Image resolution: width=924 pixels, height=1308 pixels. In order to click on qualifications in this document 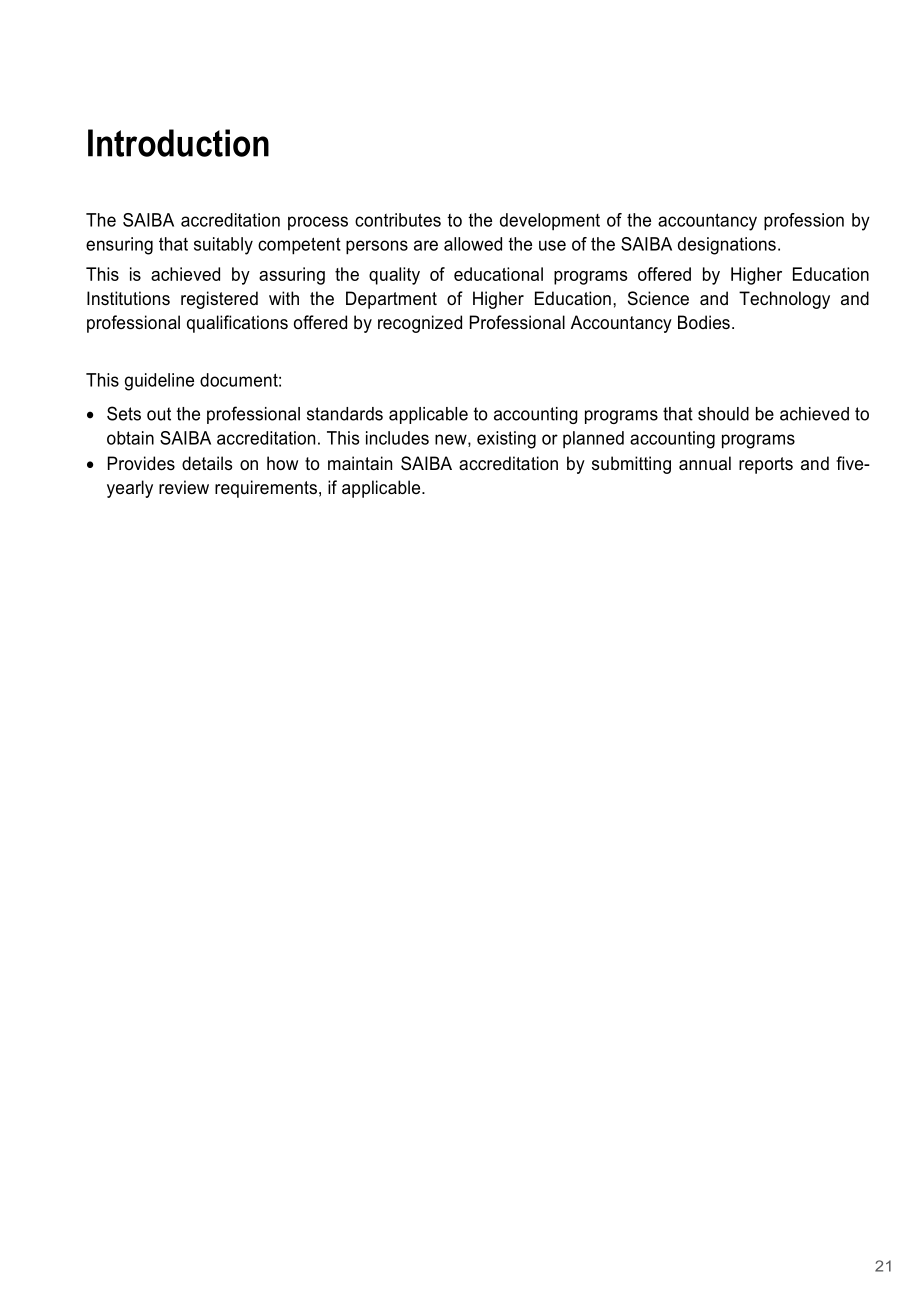, I will do `click(237, 324)`.
